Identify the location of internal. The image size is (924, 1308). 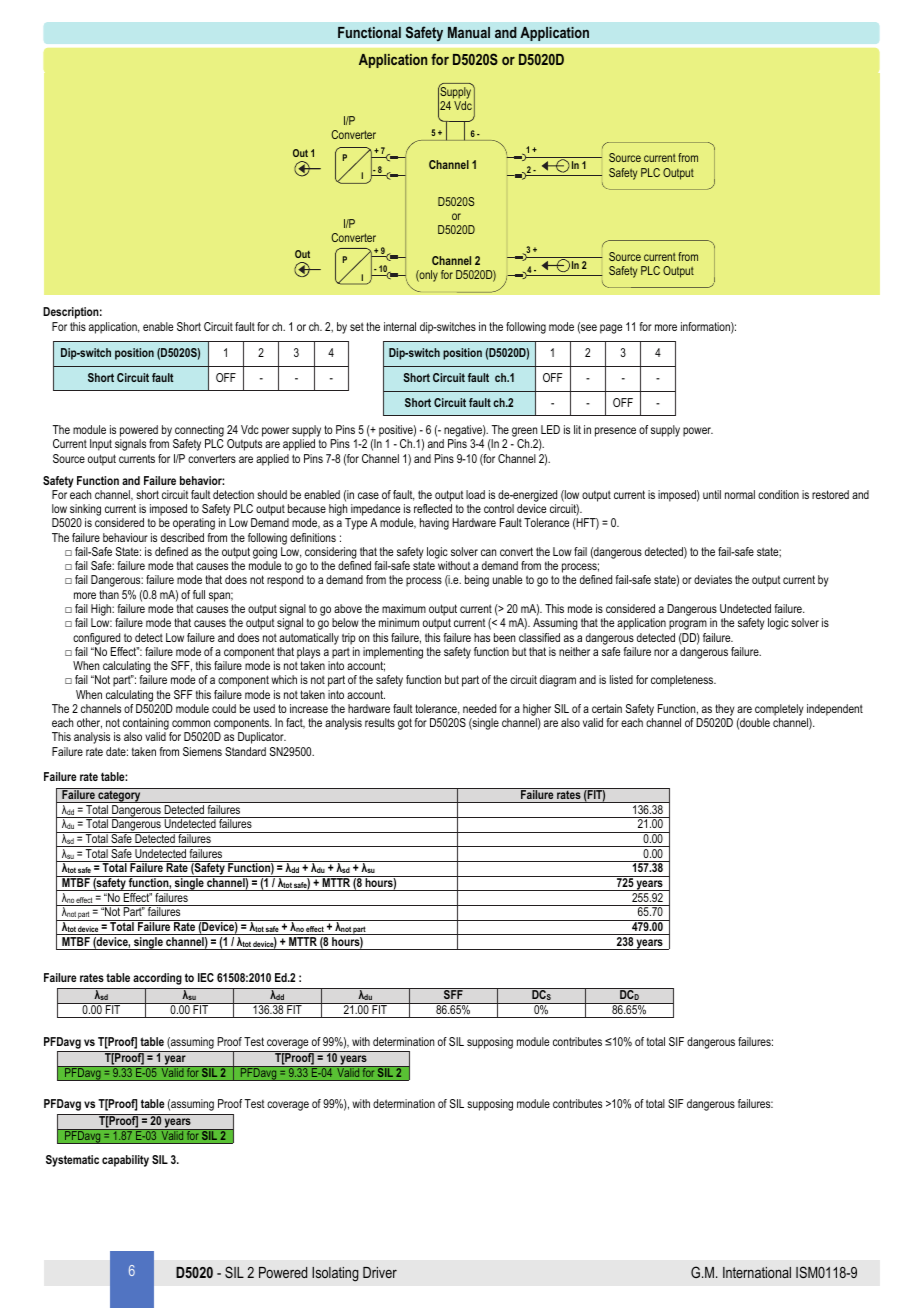
(400, 326).
